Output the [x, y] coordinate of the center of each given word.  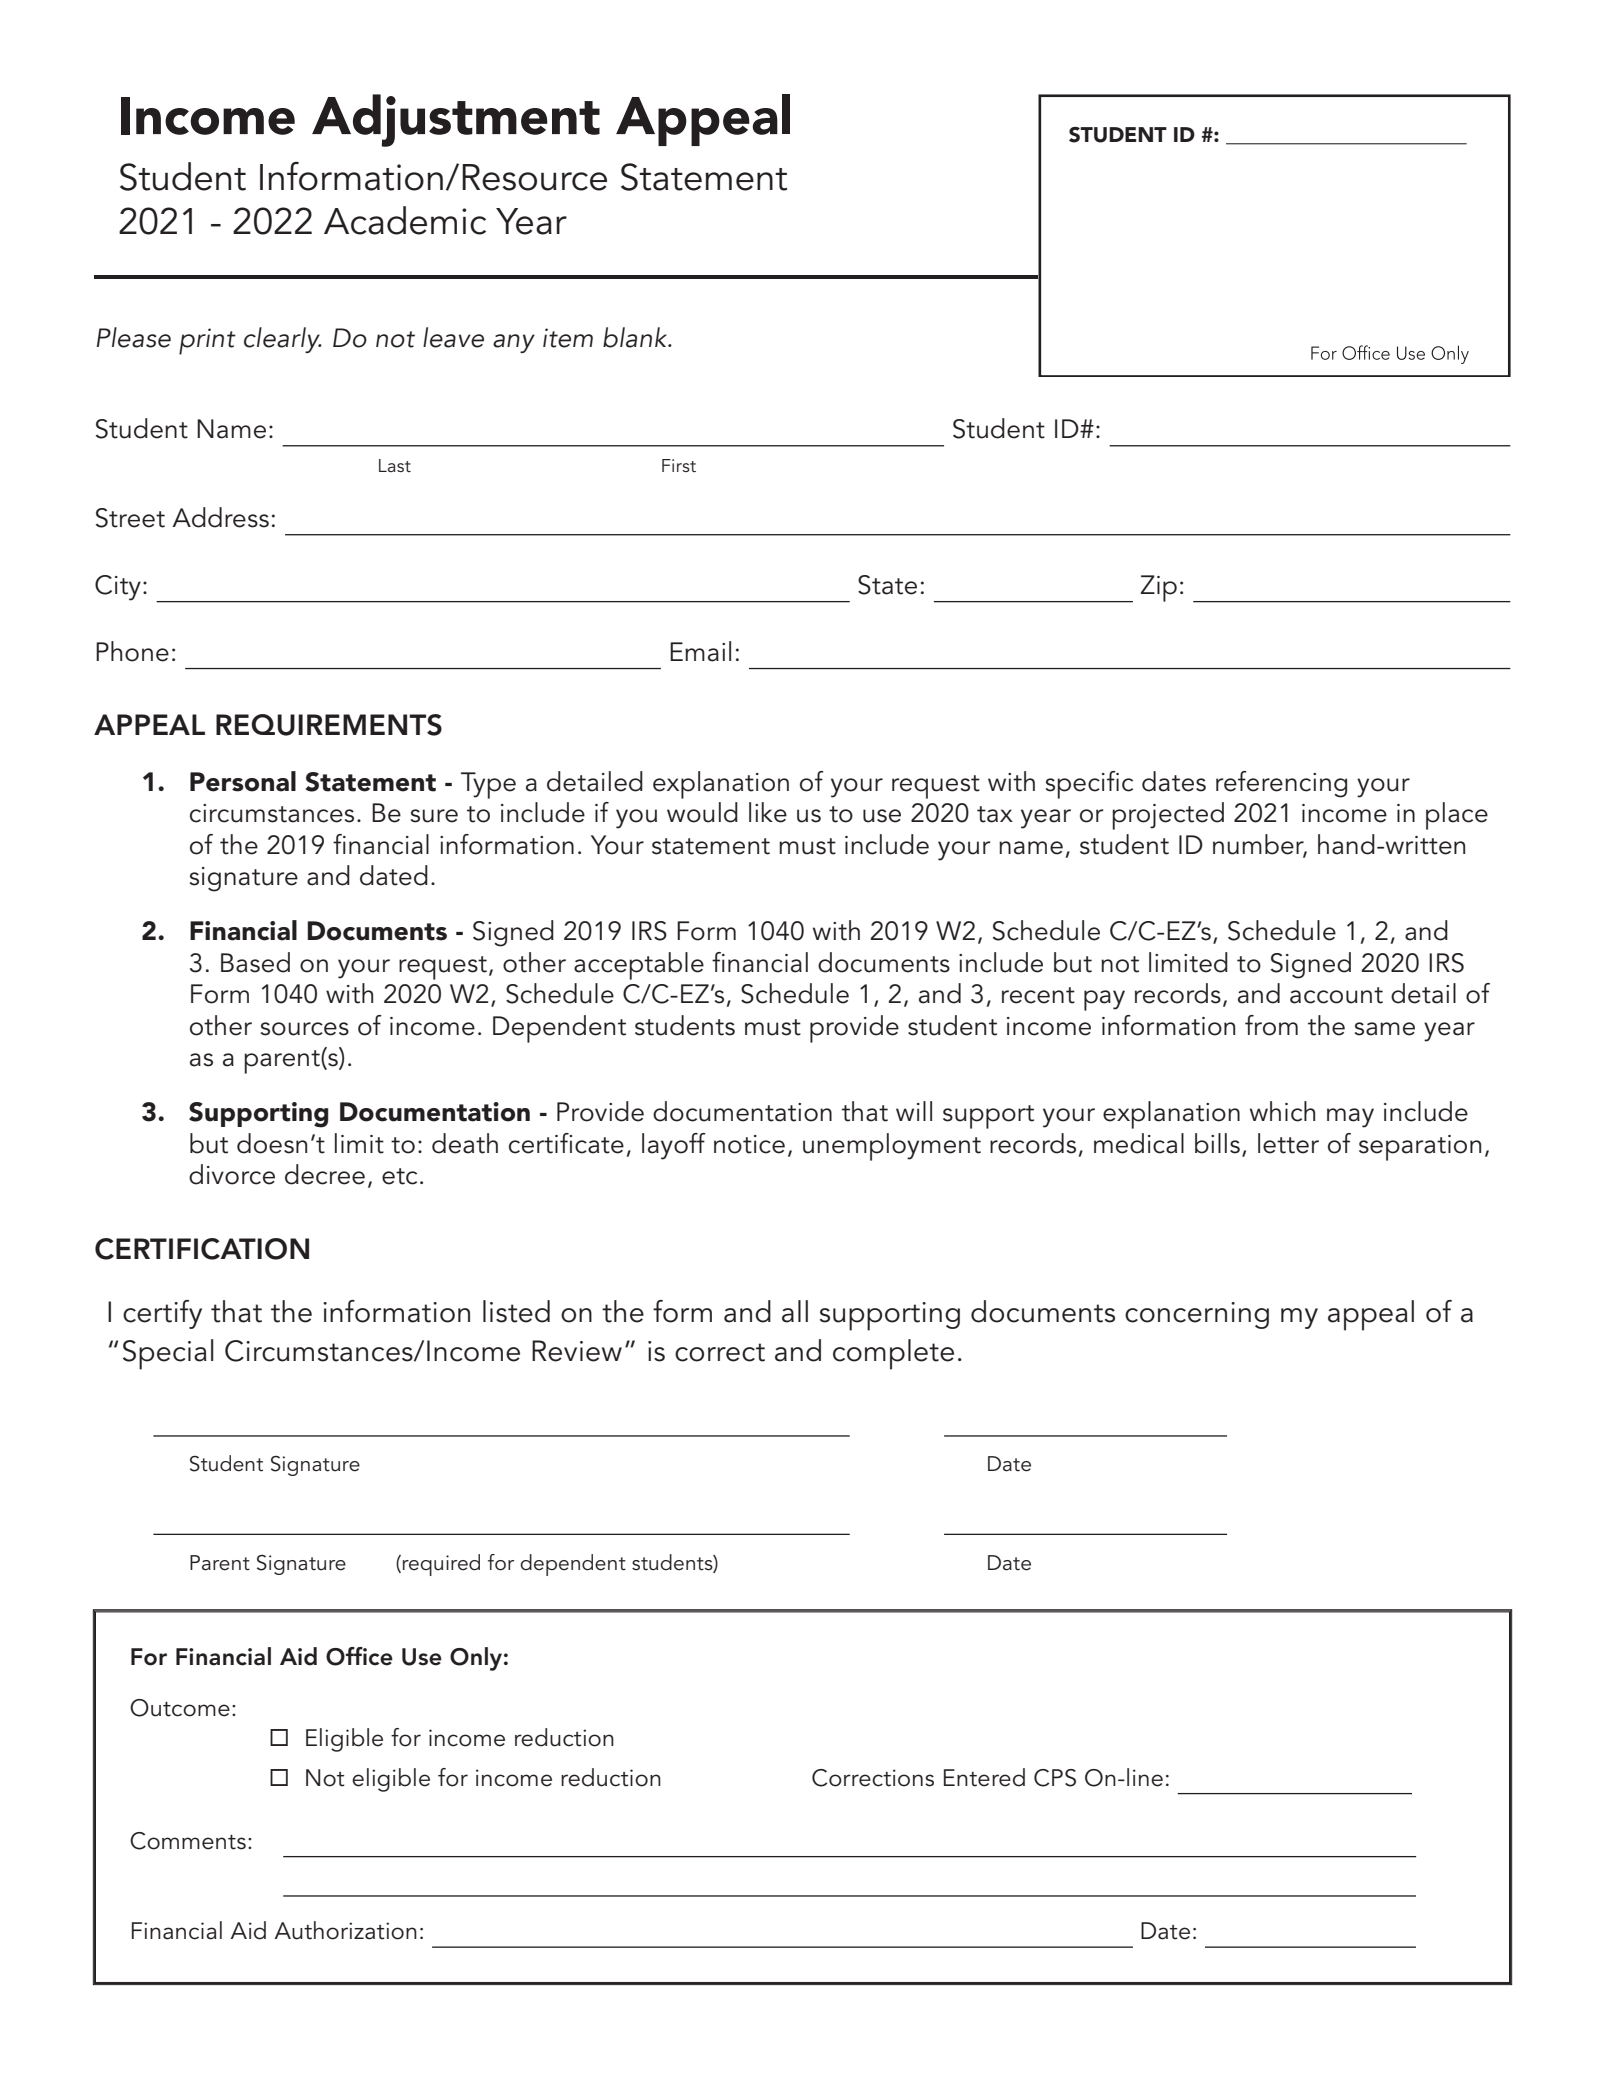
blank [636, 337]
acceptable [639, 966]
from [1271, 1025]
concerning [1197, 1315]
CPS [1055, 1778]
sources [305, 1029]
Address [220, 517]
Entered [984, 1777]
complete [893, 1354]
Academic [405, 220]
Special [168, 1354]
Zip [1159, 588]
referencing [1281, 784]
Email [700, 651]
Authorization [345, 1930]
